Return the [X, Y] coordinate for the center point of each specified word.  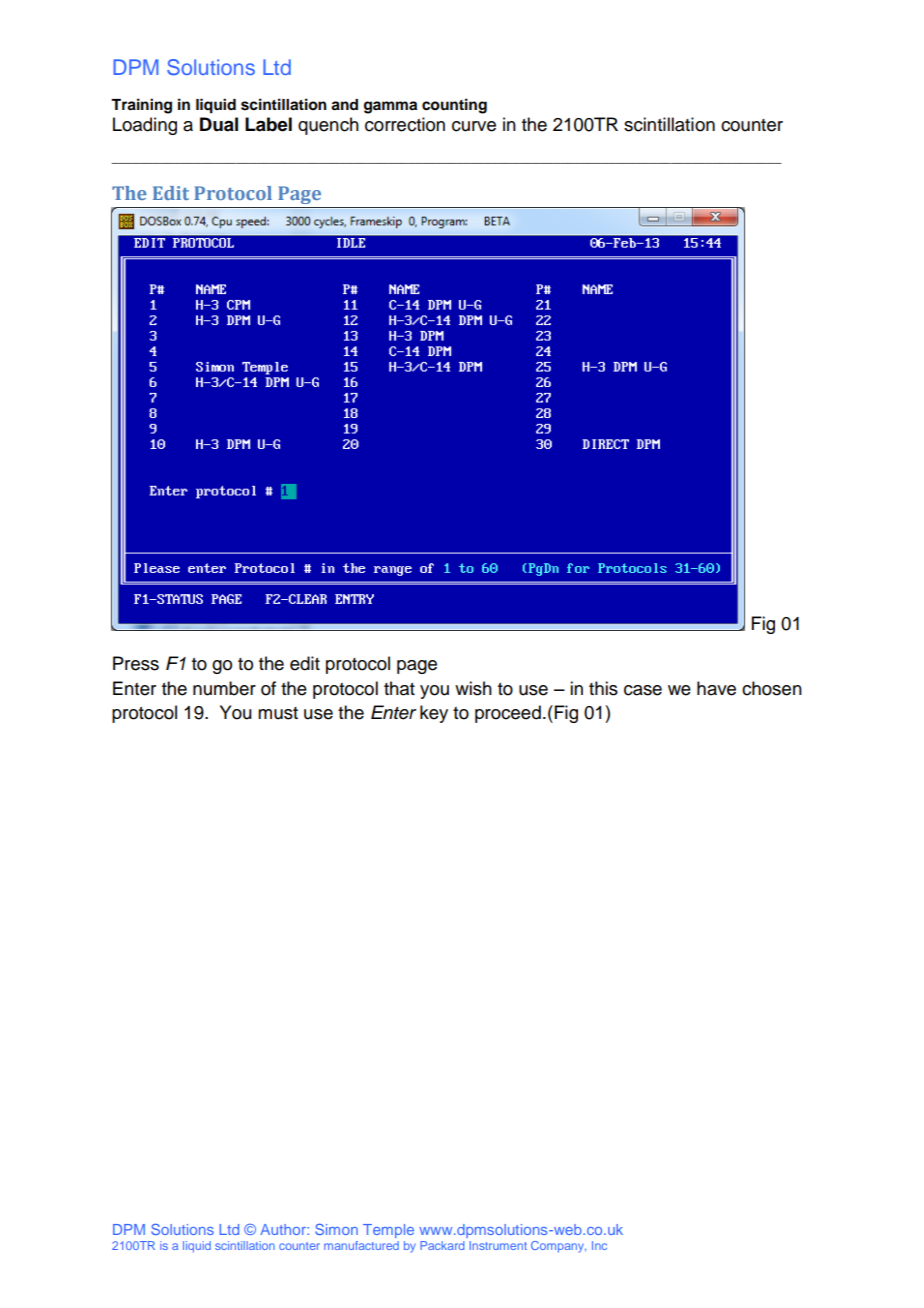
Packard [442, 1245]
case [643, 690]
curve [474, 126]
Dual [219, 124]
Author [284, 1229]
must [278, 713]
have [716, 688]
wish [473, 688]
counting [454, 106]
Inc [599, 1245]
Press [136, 663]
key [434, 714]
